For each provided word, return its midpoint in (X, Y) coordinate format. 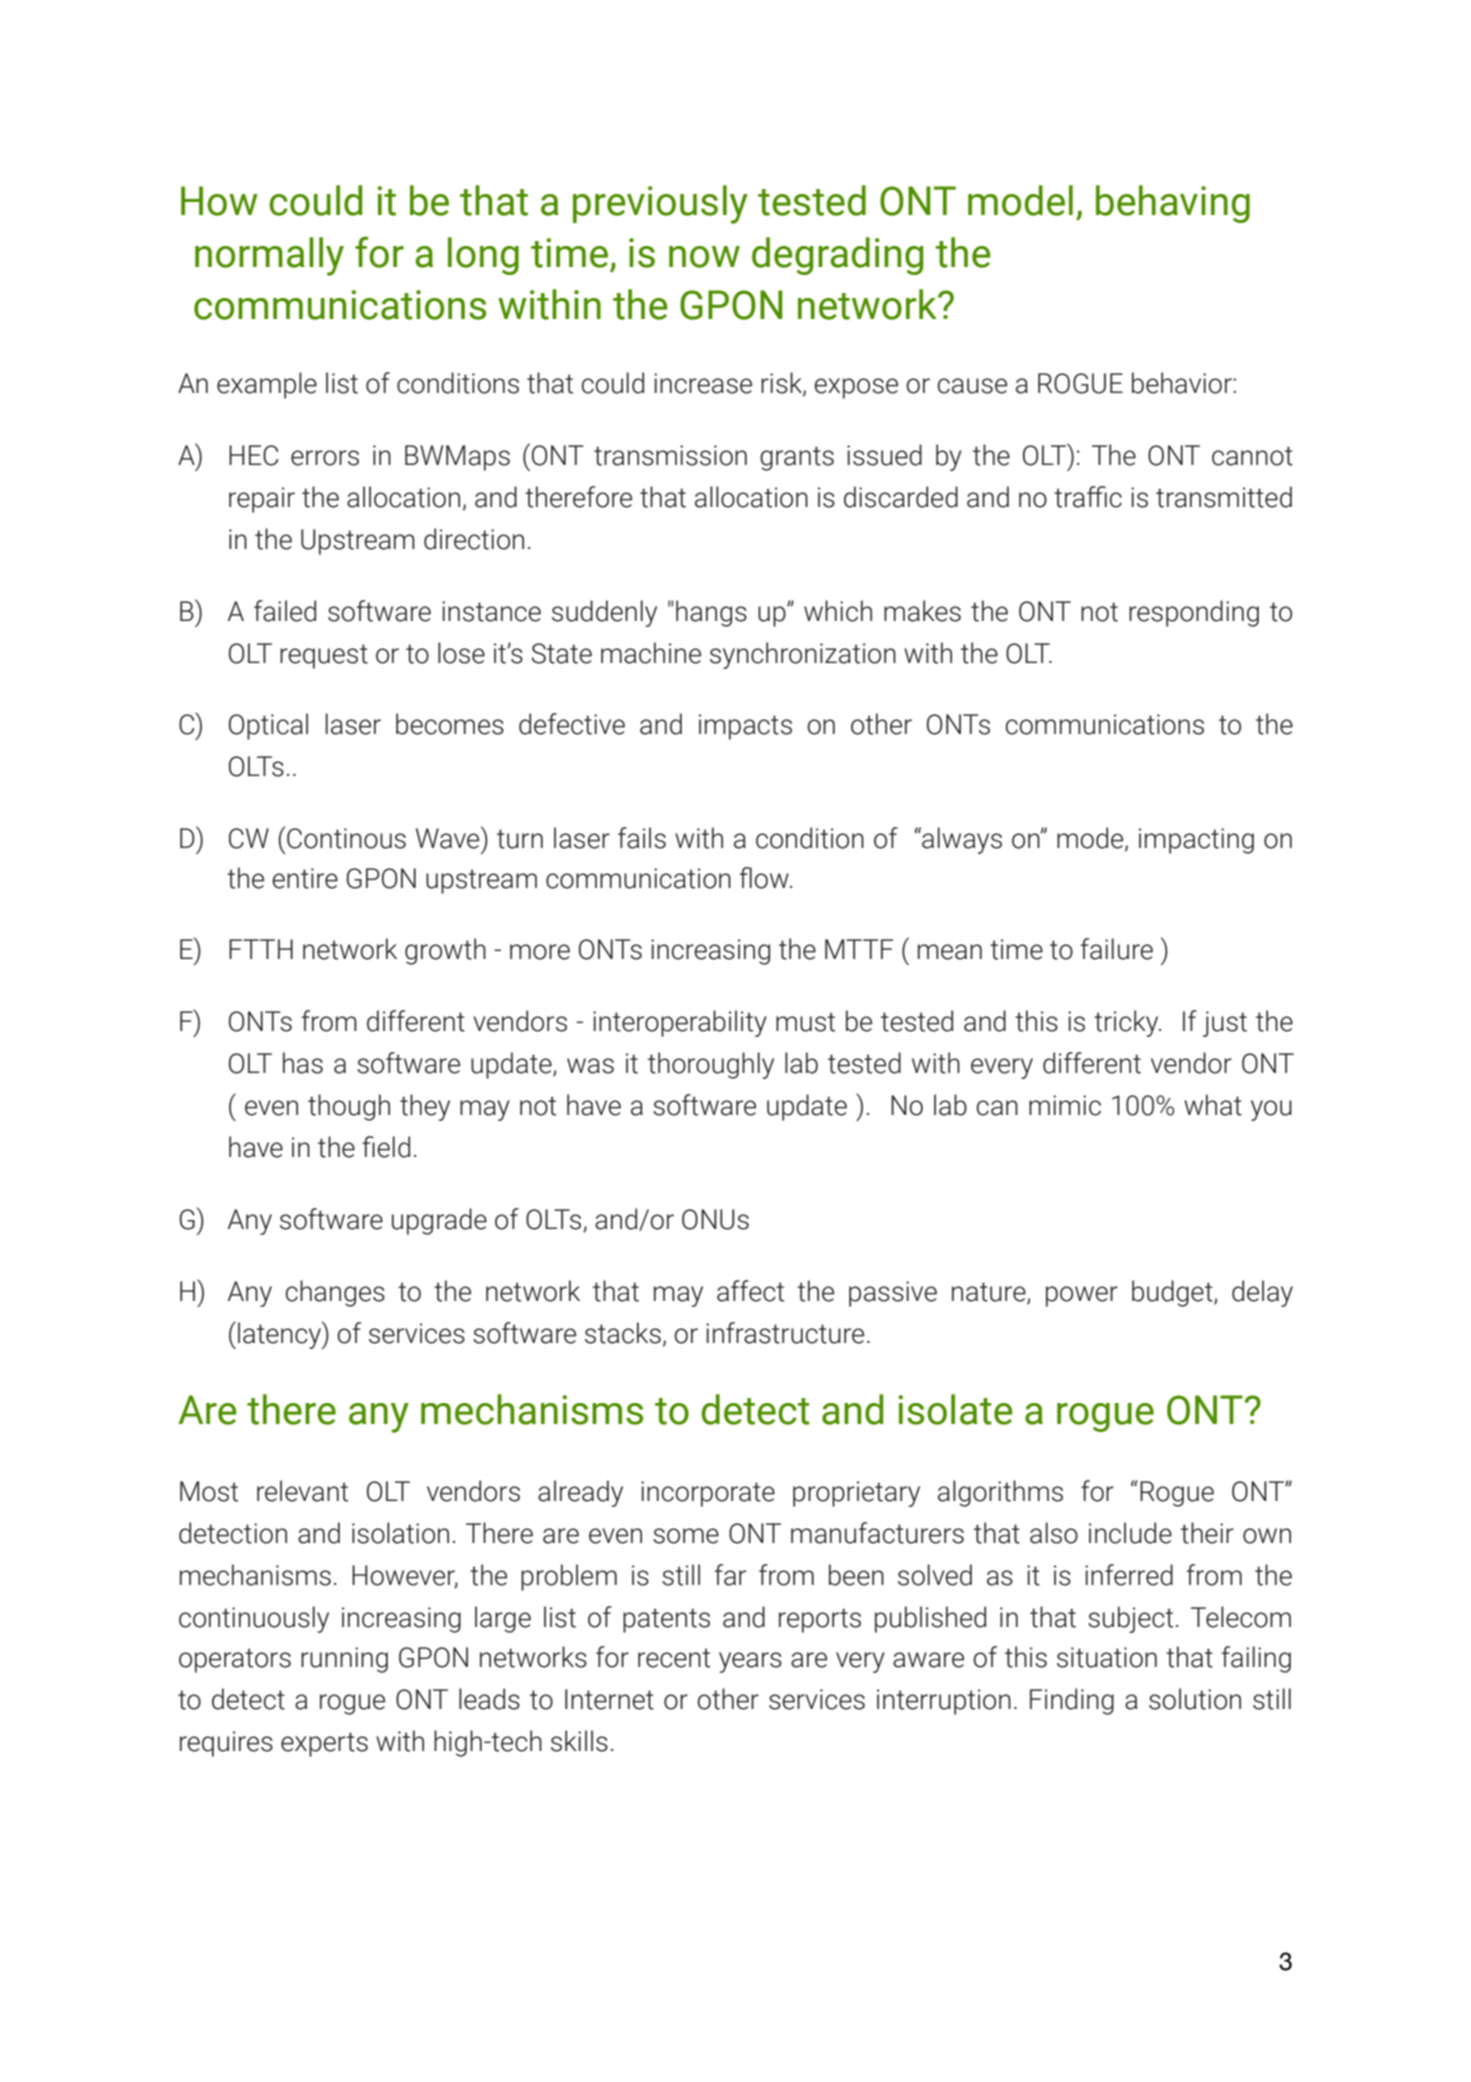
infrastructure (785, 1333)
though (349, 1107)
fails (642, 838)
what (1213, 1105)
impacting (1196, 841)
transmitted (1224, 497)
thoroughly (711, 1065)
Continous (346, 838)
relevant (302, 1491)
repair (262, 500)
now (704, 257)
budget (1173, 1293)
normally (269, 256)
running (344, 1660)
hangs (711, 613)
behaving (1173, 204)
